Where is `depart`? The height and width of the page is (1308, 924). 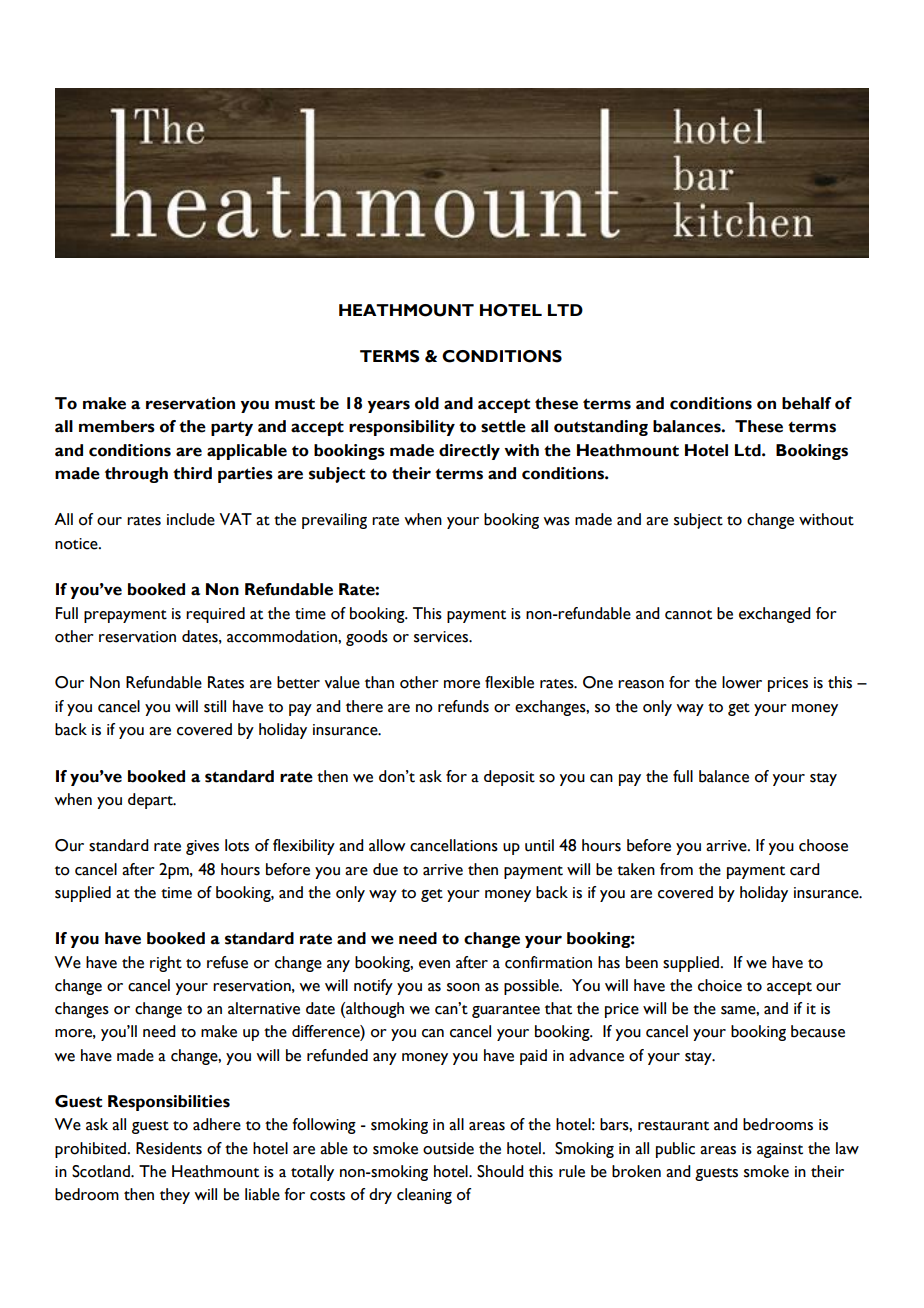
depart is located at coordinates (151, 801).
